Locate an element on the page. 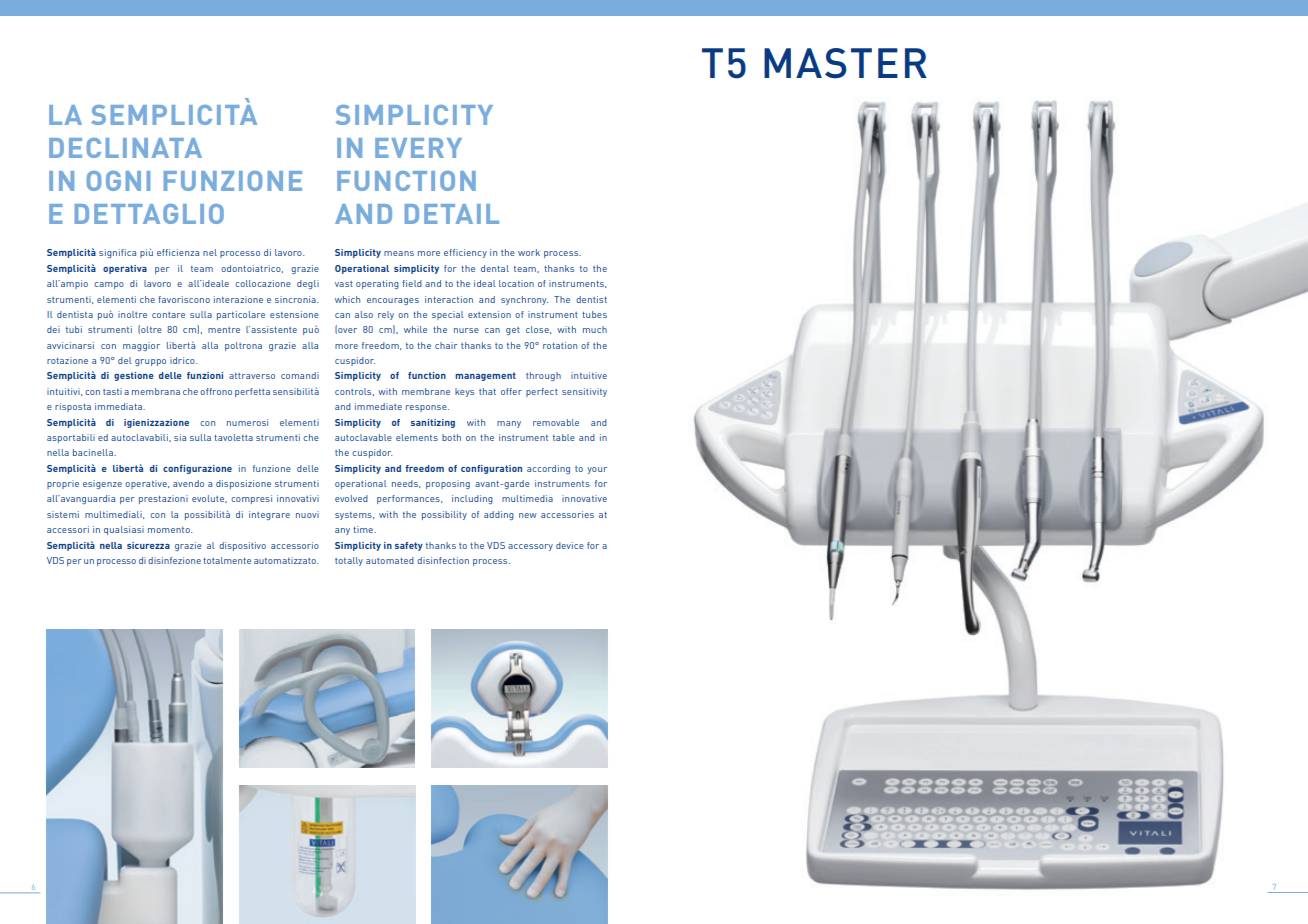 The height and width of the page is (924, 1308). special is located at coordinates (448, 315).
